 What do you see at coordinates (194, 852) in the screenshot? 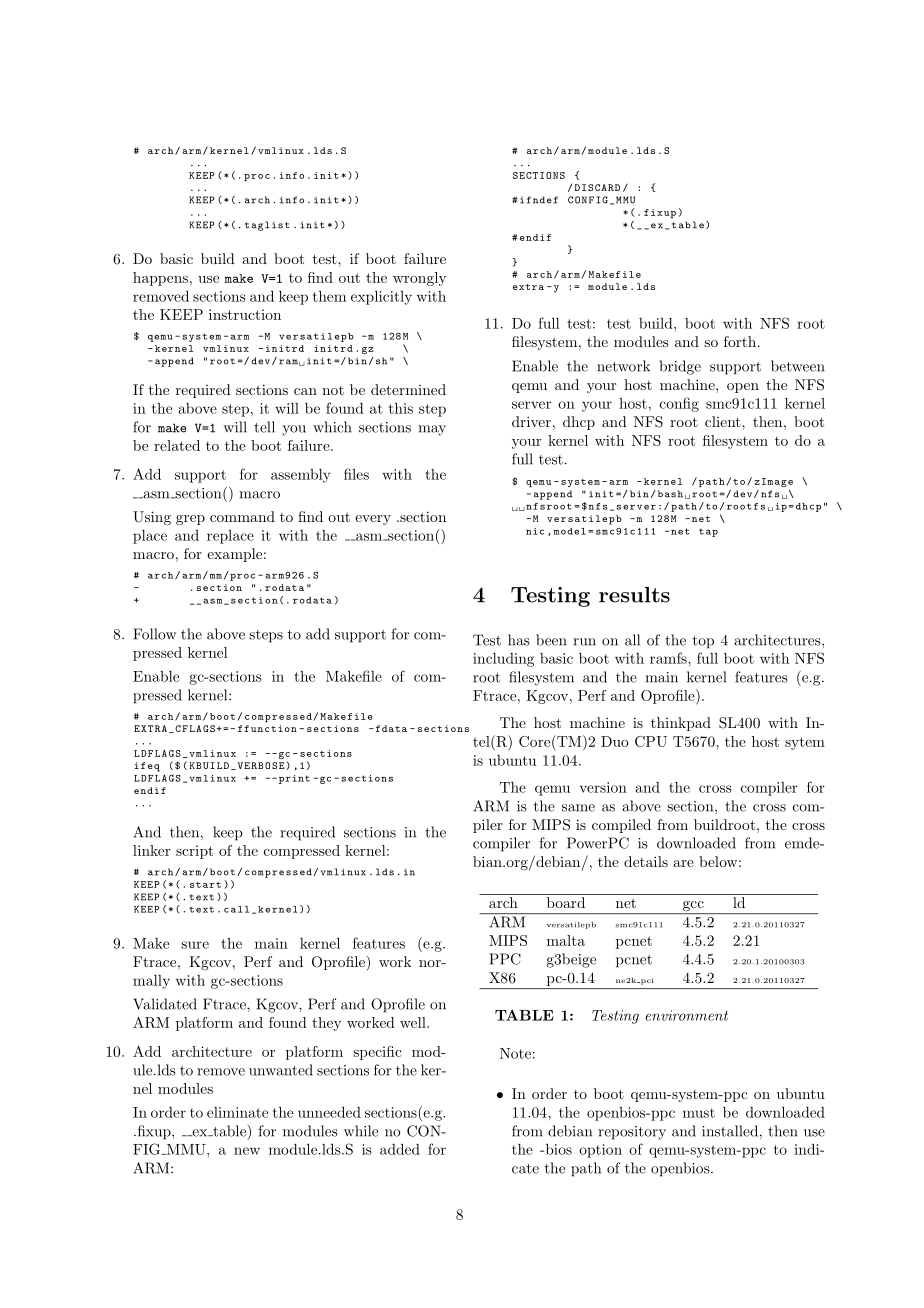
I see `script` at bounding box center [194, 852].
